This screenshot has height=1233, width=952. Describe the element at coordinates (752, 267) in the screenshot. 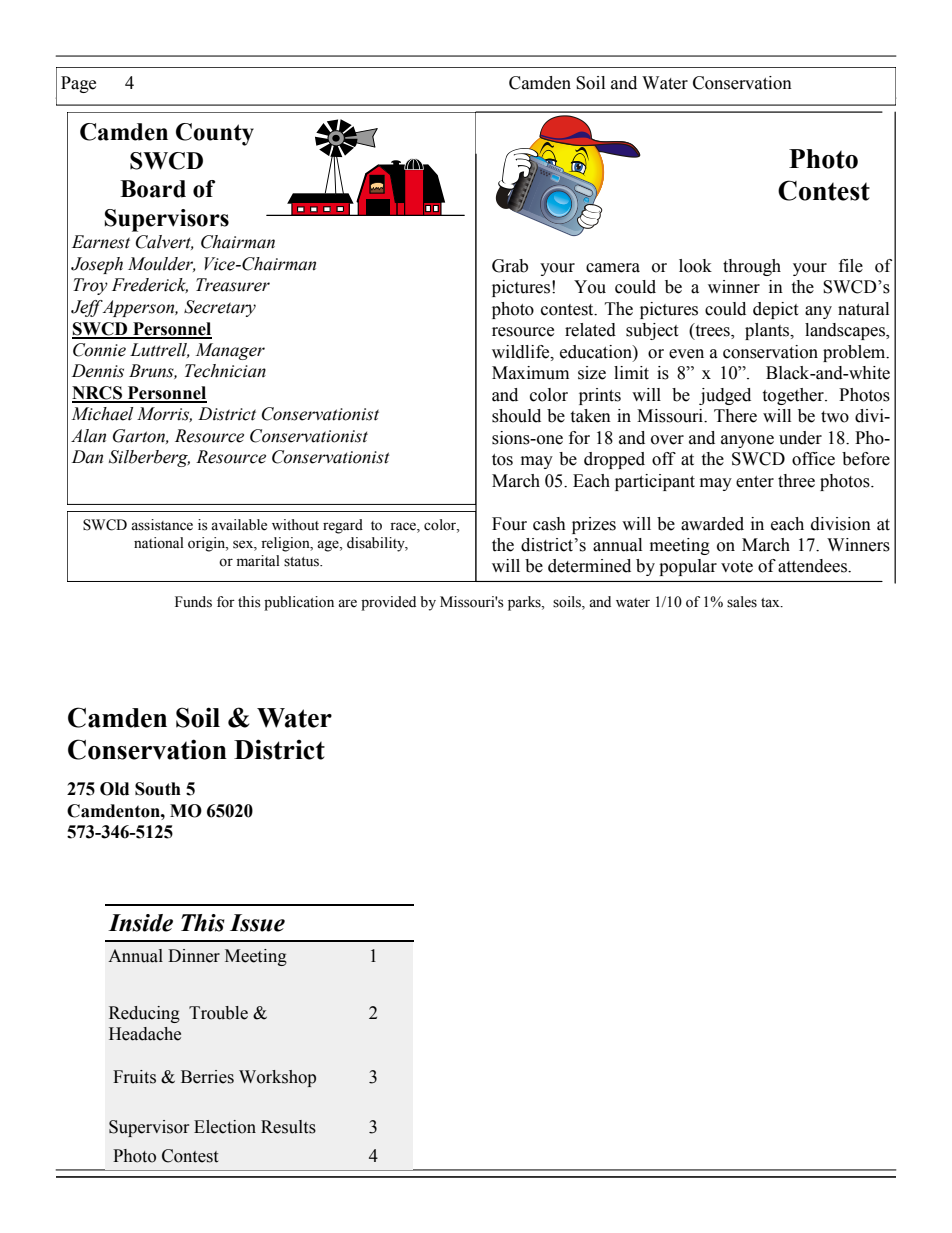

I see `through` at that location.
